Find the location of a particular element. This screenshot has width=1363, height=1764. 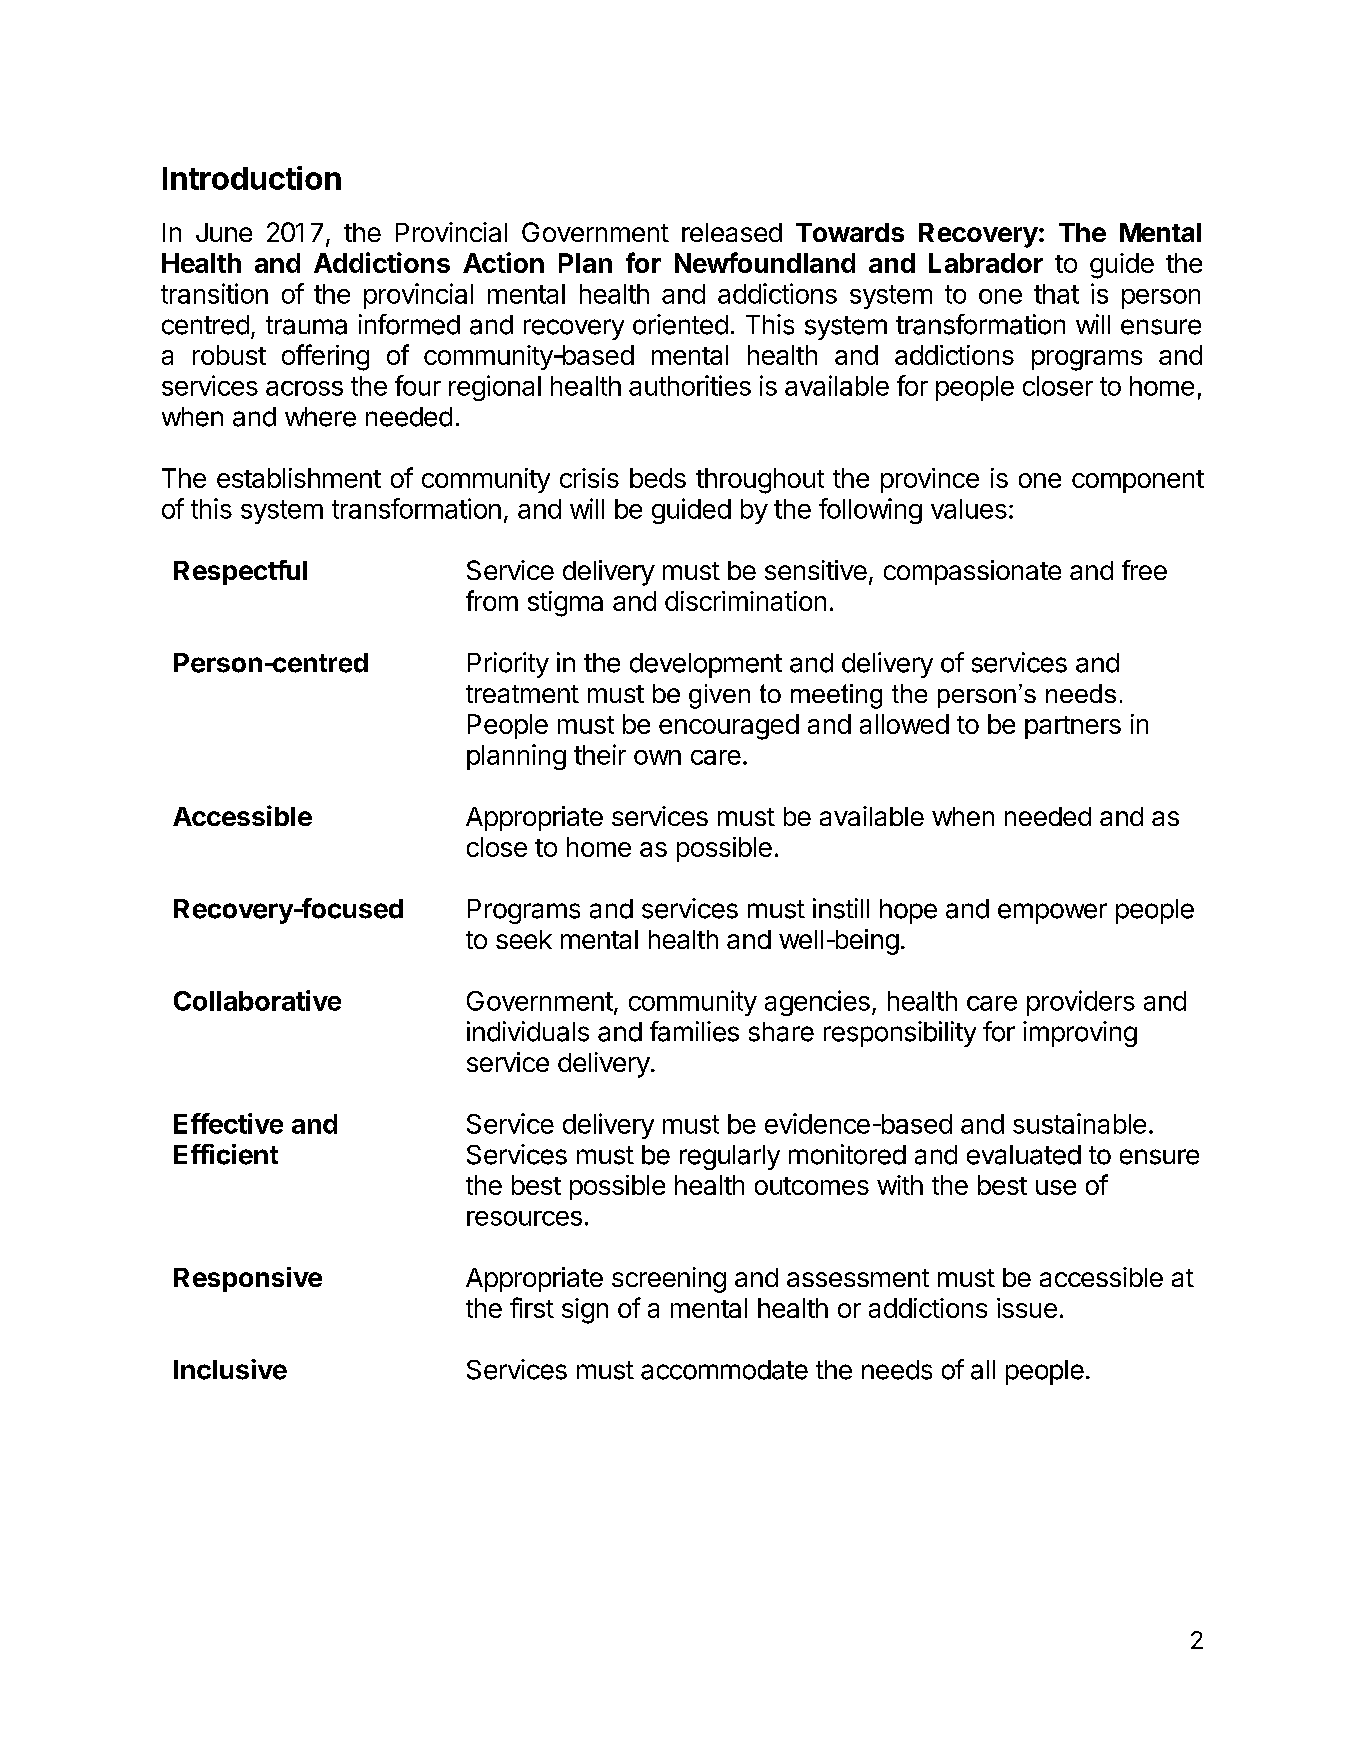

development is located at coordinates (706, 665).
